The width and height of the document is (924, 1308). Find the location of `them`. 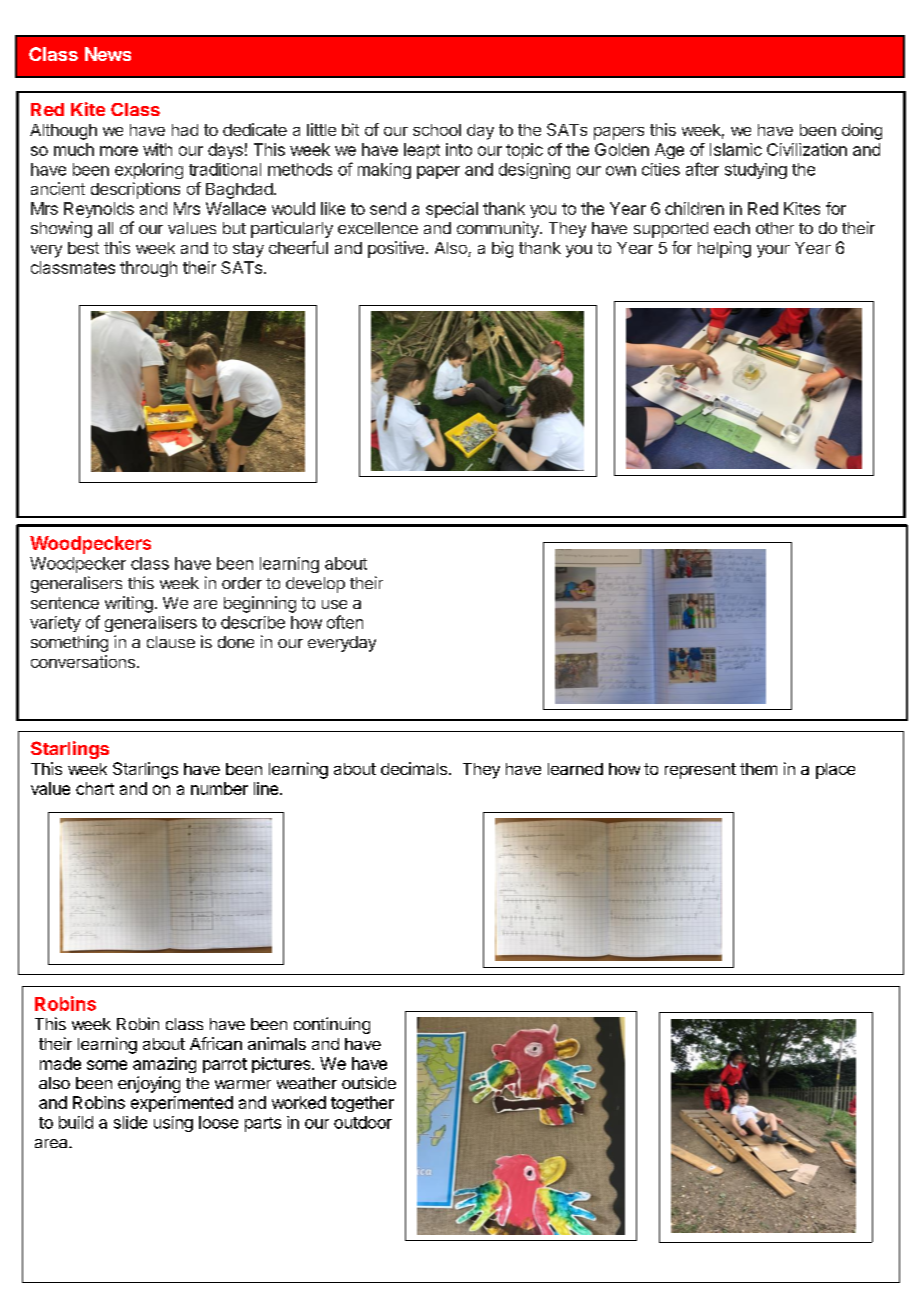

them is located at coordinates (758, 769).
